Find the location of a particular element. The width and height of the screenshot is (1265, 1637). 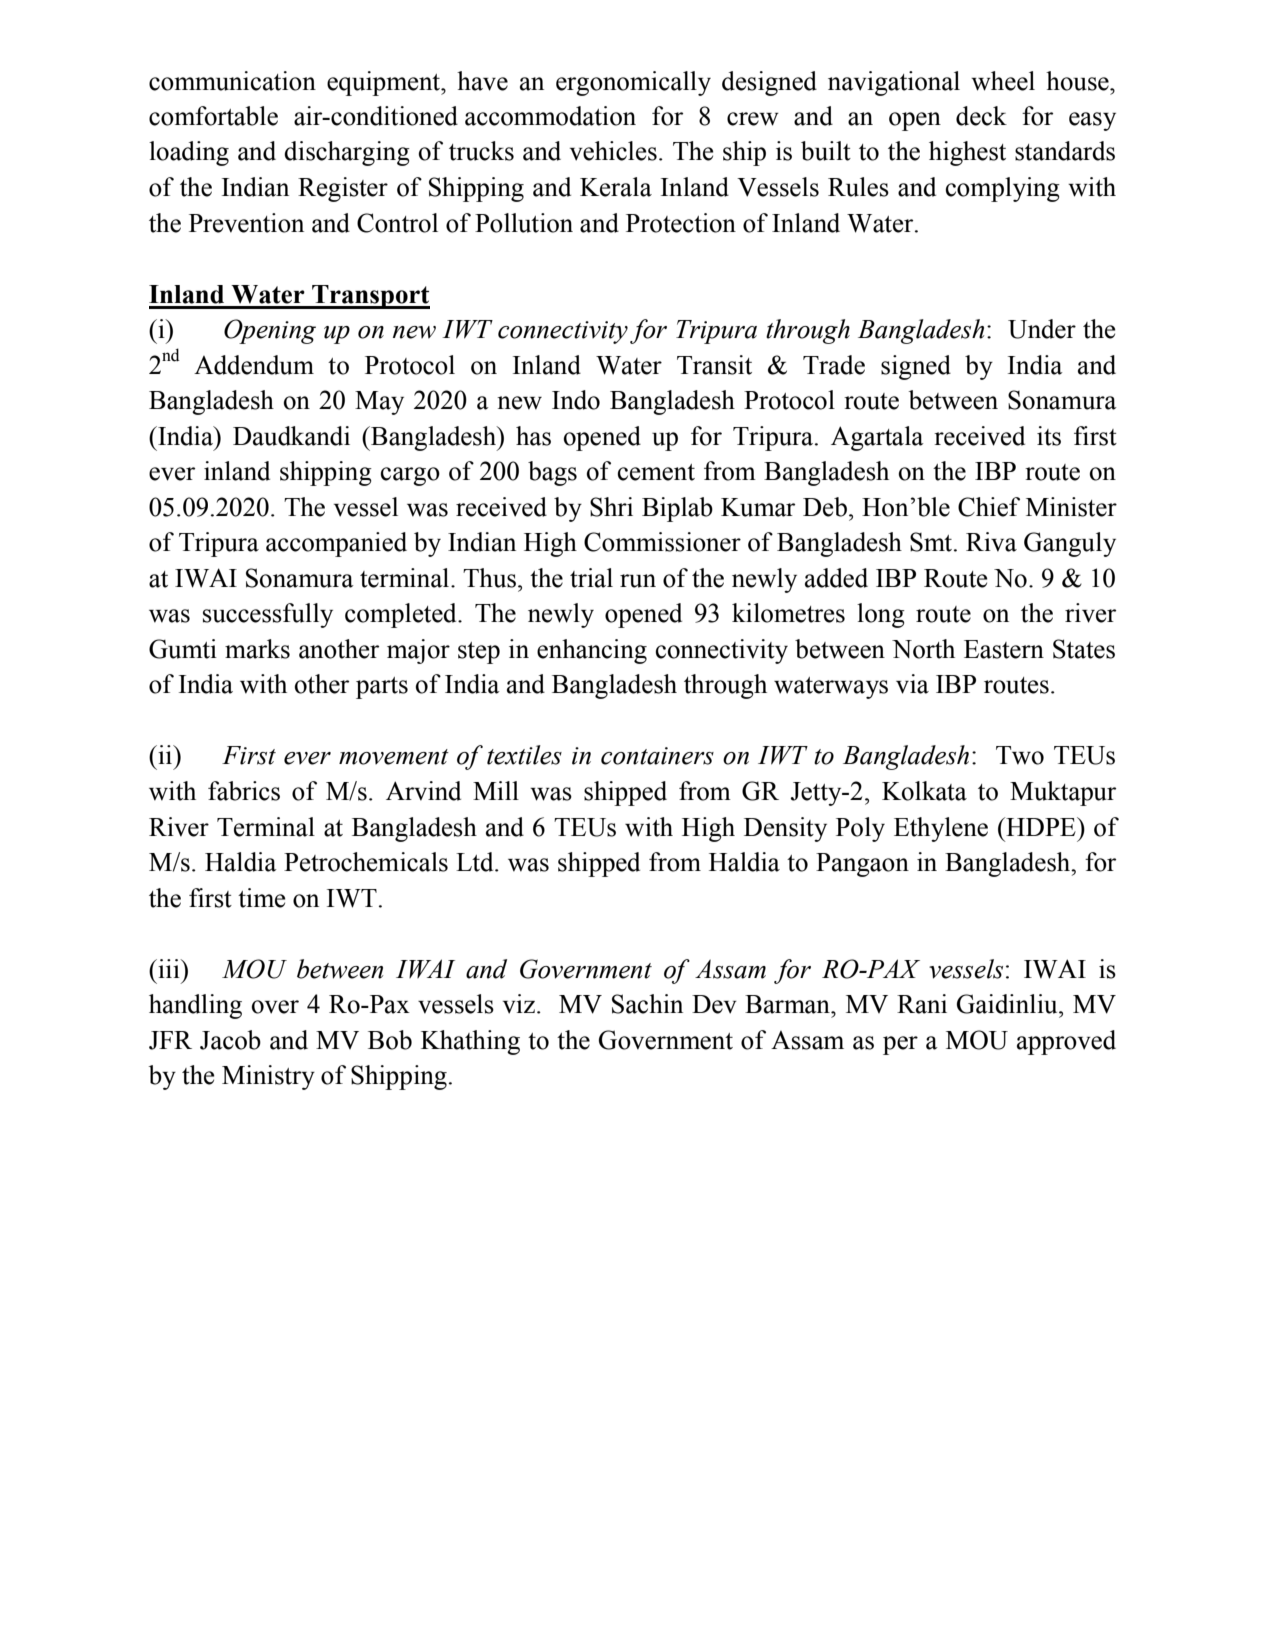

Ltd is located at coordinates (476, 862).
